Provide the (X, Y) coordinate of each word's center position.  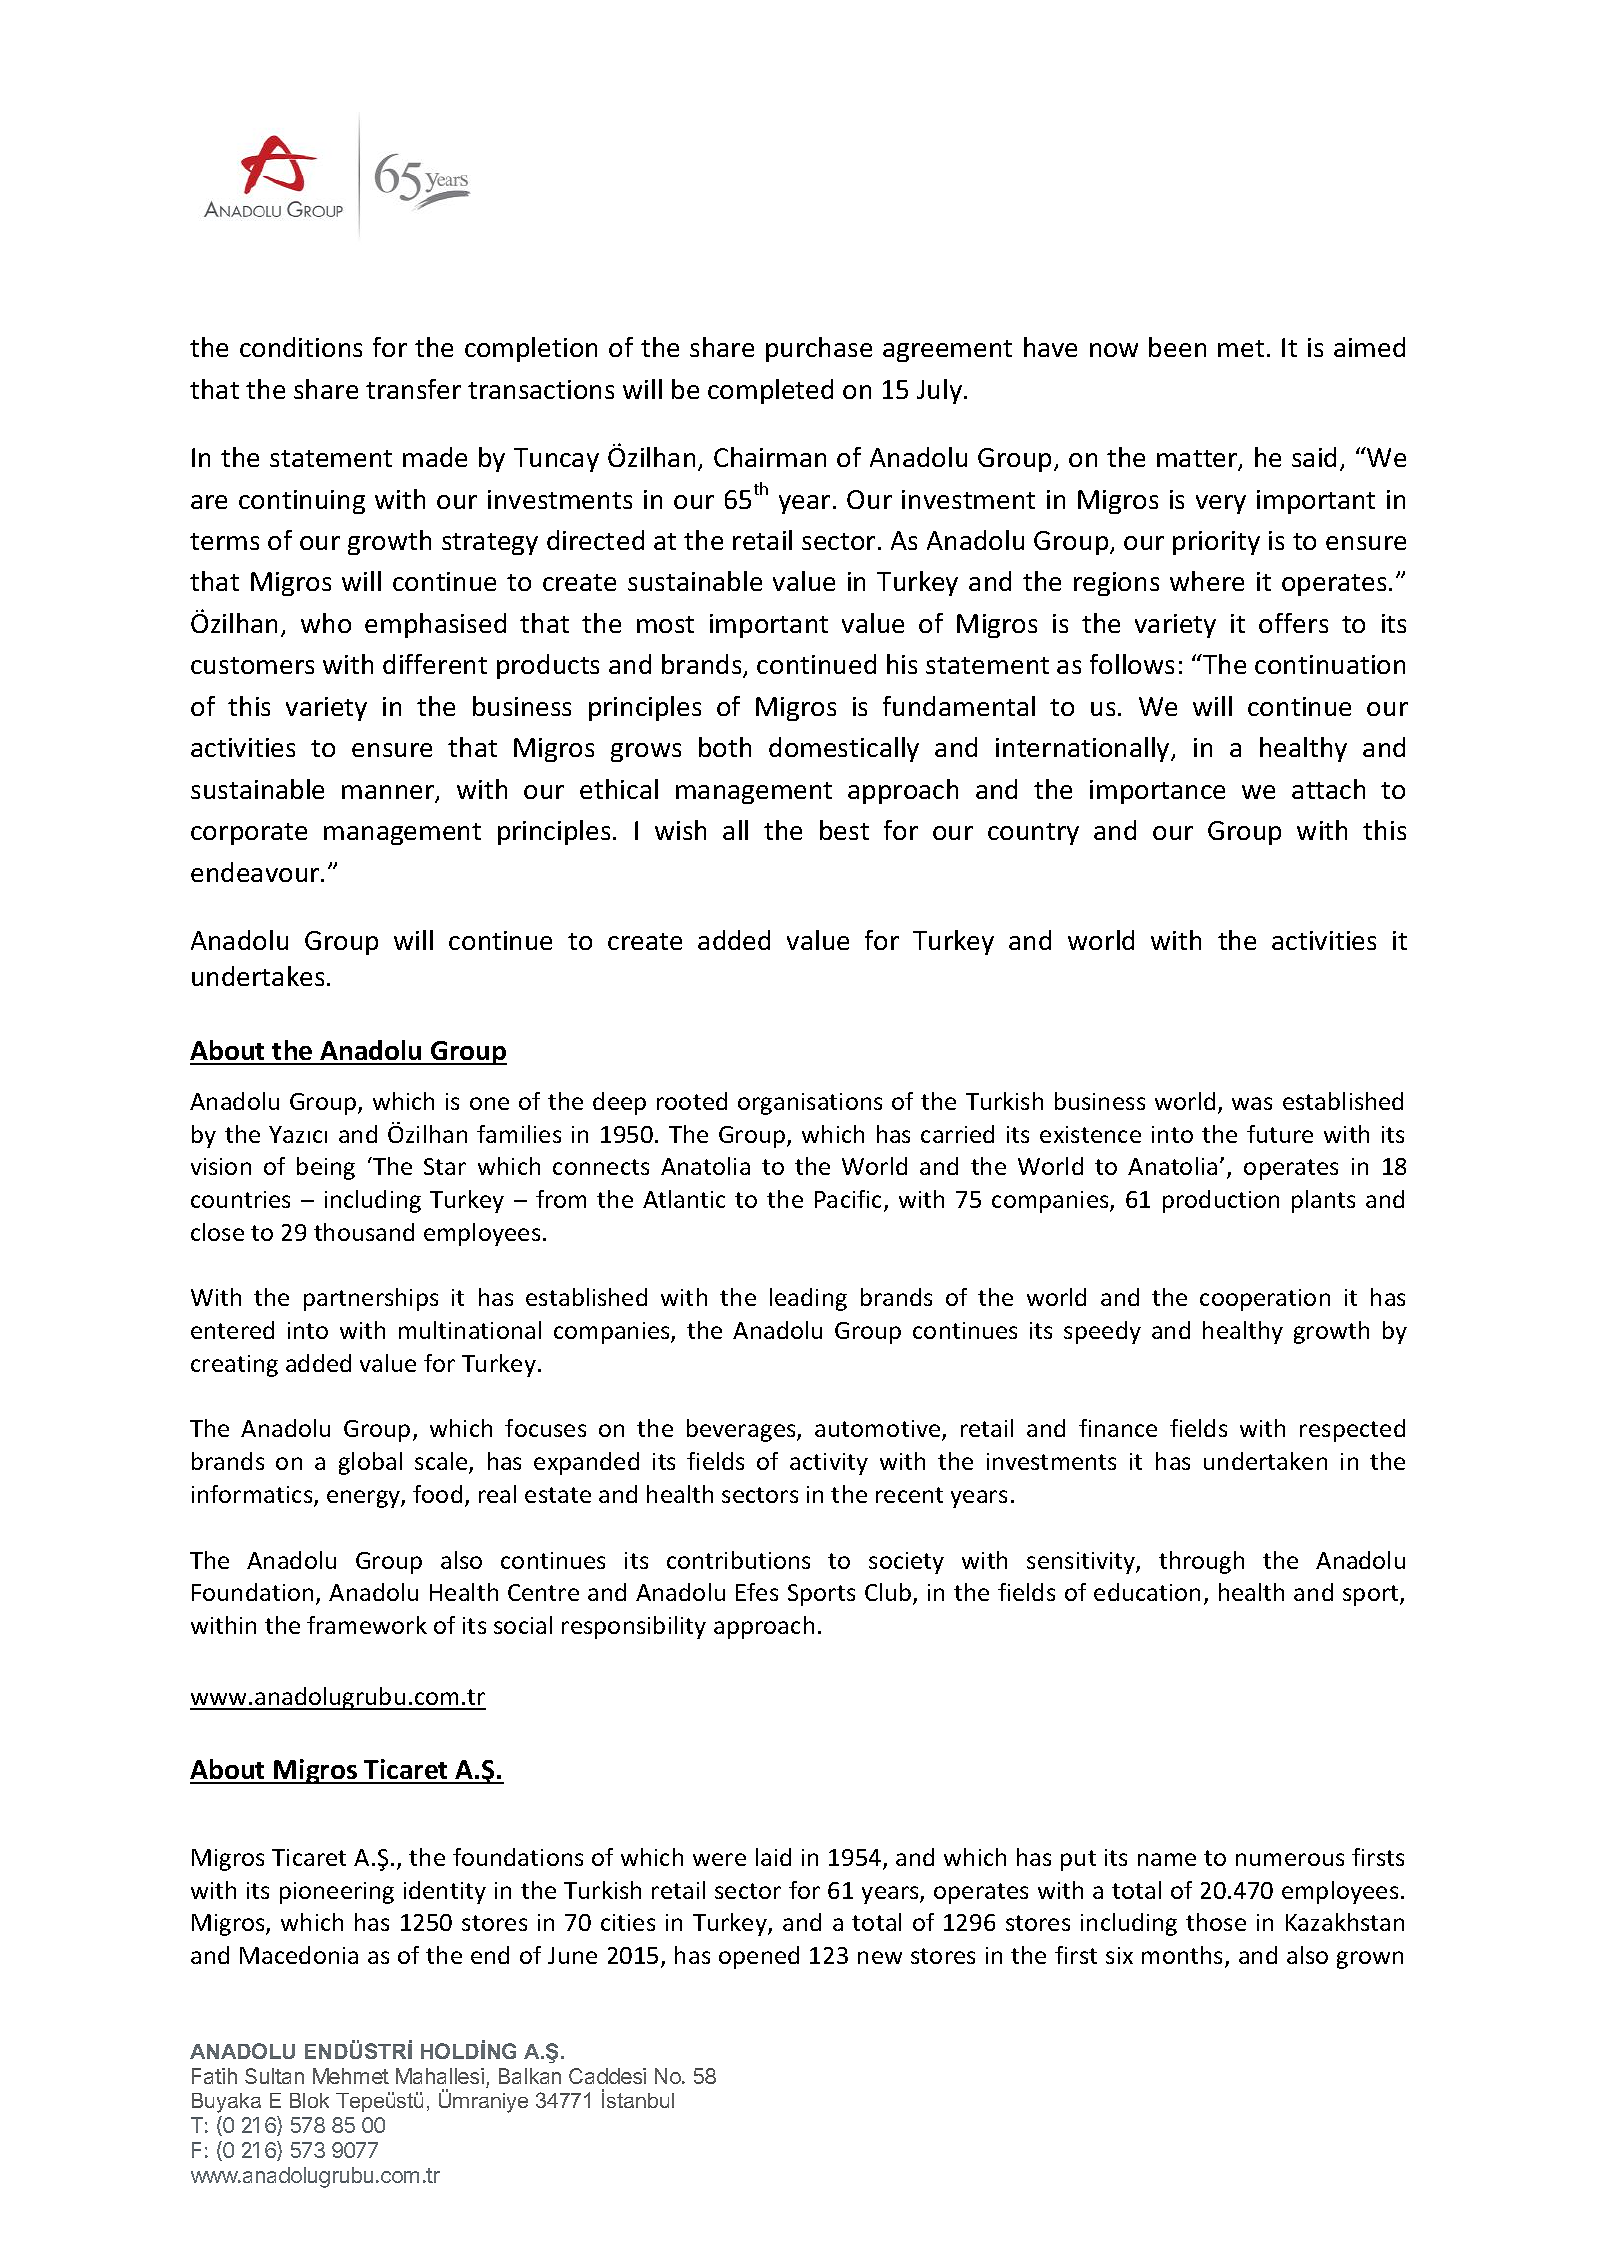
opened (759, 1957)
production (1221, 1201)
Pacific (850, 1200)
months (1184, 1956)
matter (1198, 460)
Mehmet (351, 2076)
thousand (364, 1232)
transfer (413, 389)
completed (770, 391)
